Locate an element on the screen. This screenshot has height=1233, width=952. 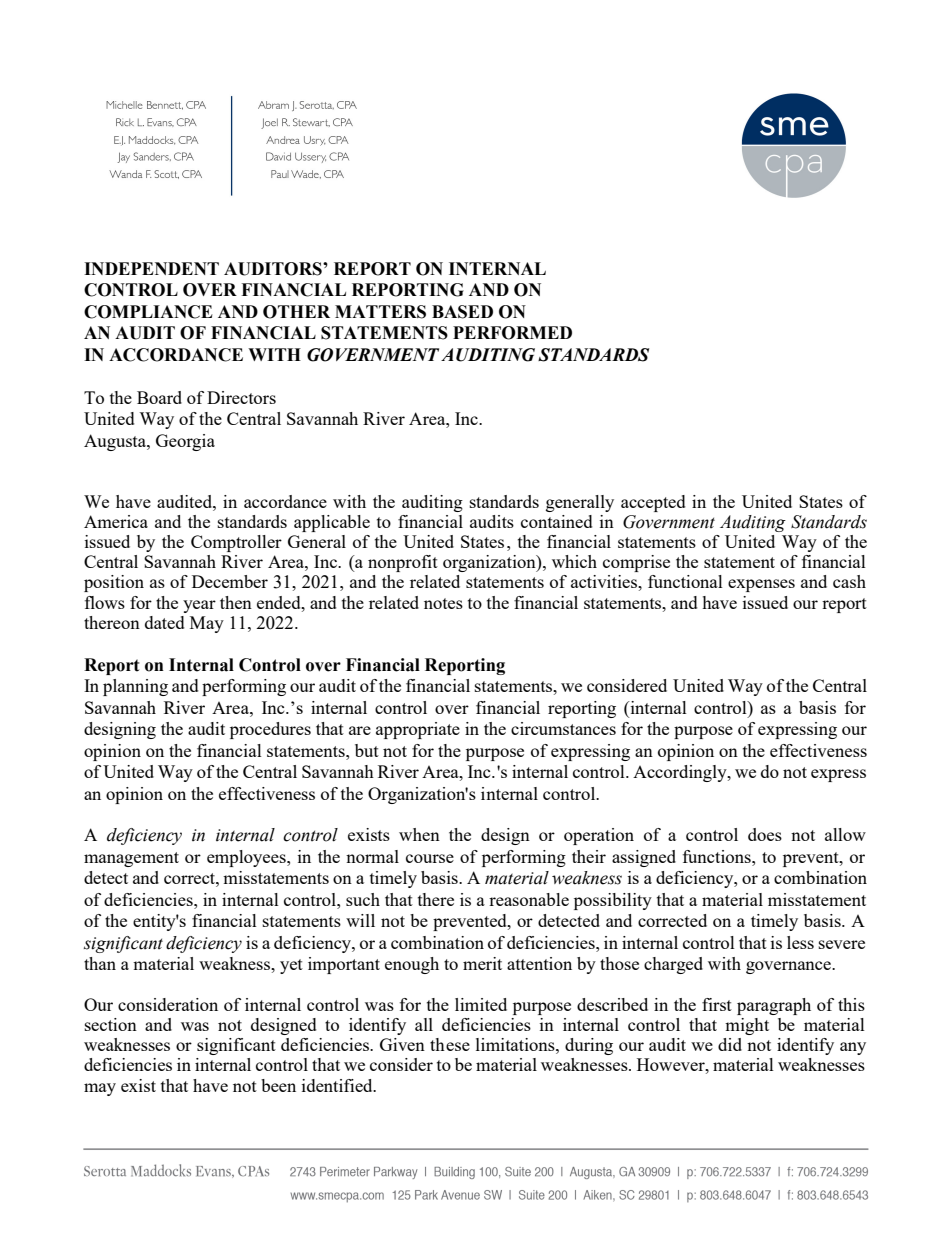
expenses is located at coordinates (761, 585).
